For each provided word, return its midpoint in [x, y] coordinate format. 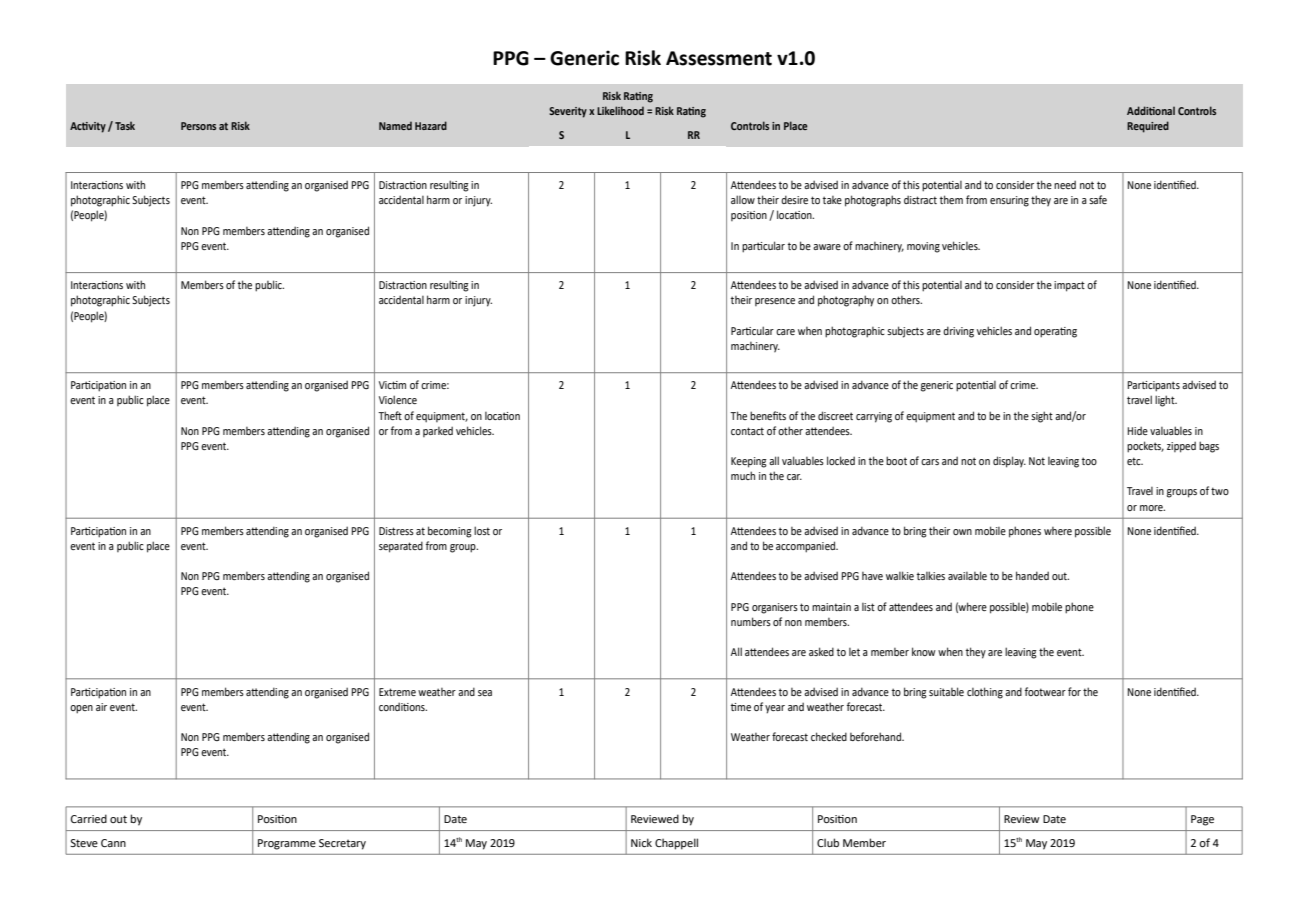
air [101, 707]
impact [1069, 286]
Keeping [749, 462]
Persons [198, 126]
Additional [1151, 110]
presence [775, 302]
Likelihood [620, 110]
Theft [390, 415]
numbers [751, 621]
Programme [287, 844]
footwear [1045, 691]
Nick [641, 842]
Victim [392, 385]
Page [1202, 820]
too [1089, 461]
